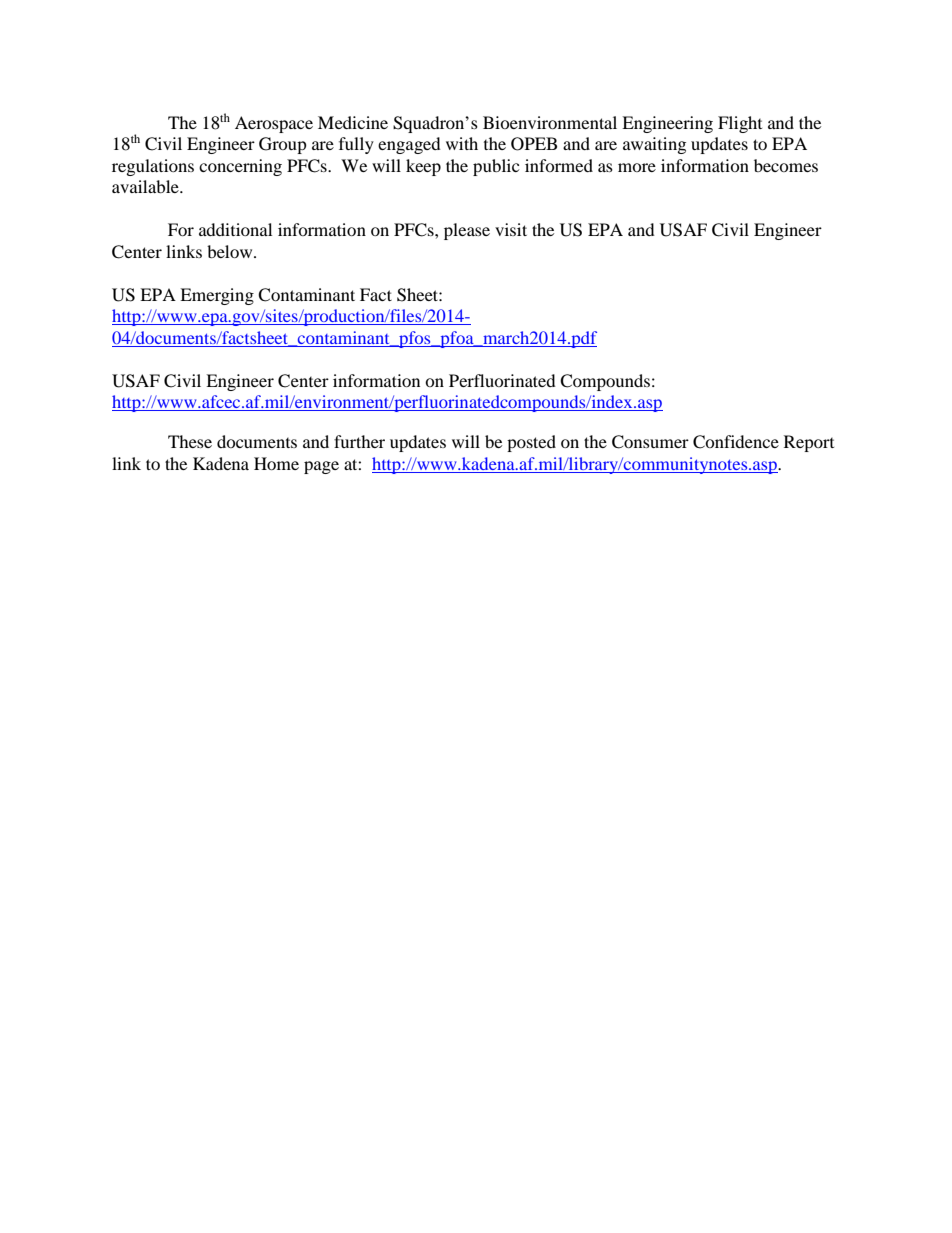  Describe the element at coordinates (274, 124) in the screenshot. I see `Aerospace` at that location.
